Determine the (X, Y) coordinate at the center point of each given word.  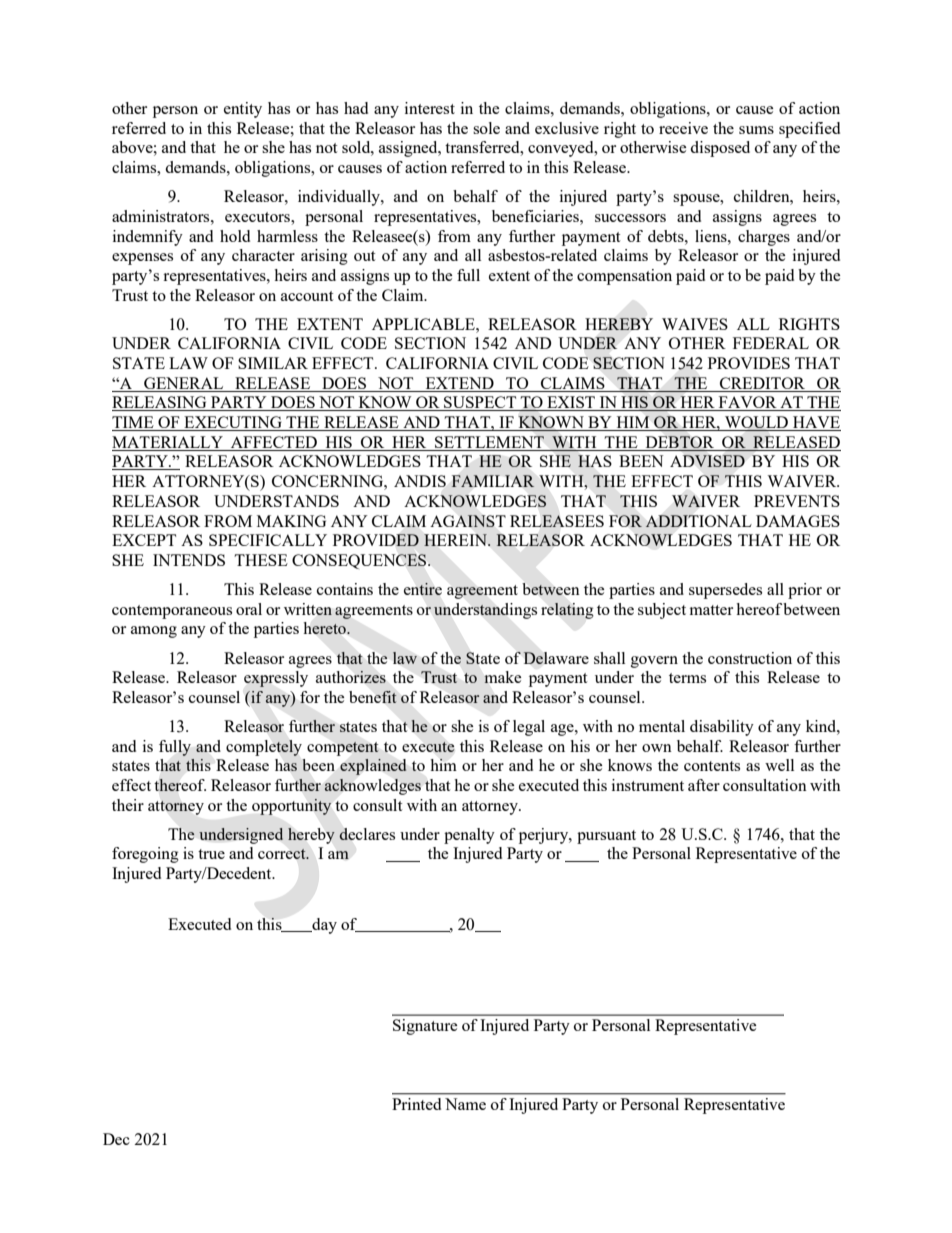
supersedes (725, 591)
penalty (469, 836)
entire (423, 589)
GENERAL (183, 383)
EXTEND (460, 383)
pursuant (606, 837)
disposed (720, 149)
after (704, 785)
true (211, 854)
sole (486, 128)
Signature (425, 1027)
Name (465, 1104)
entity (243, 110)
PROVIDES (749, 363)
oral (249, 609)
